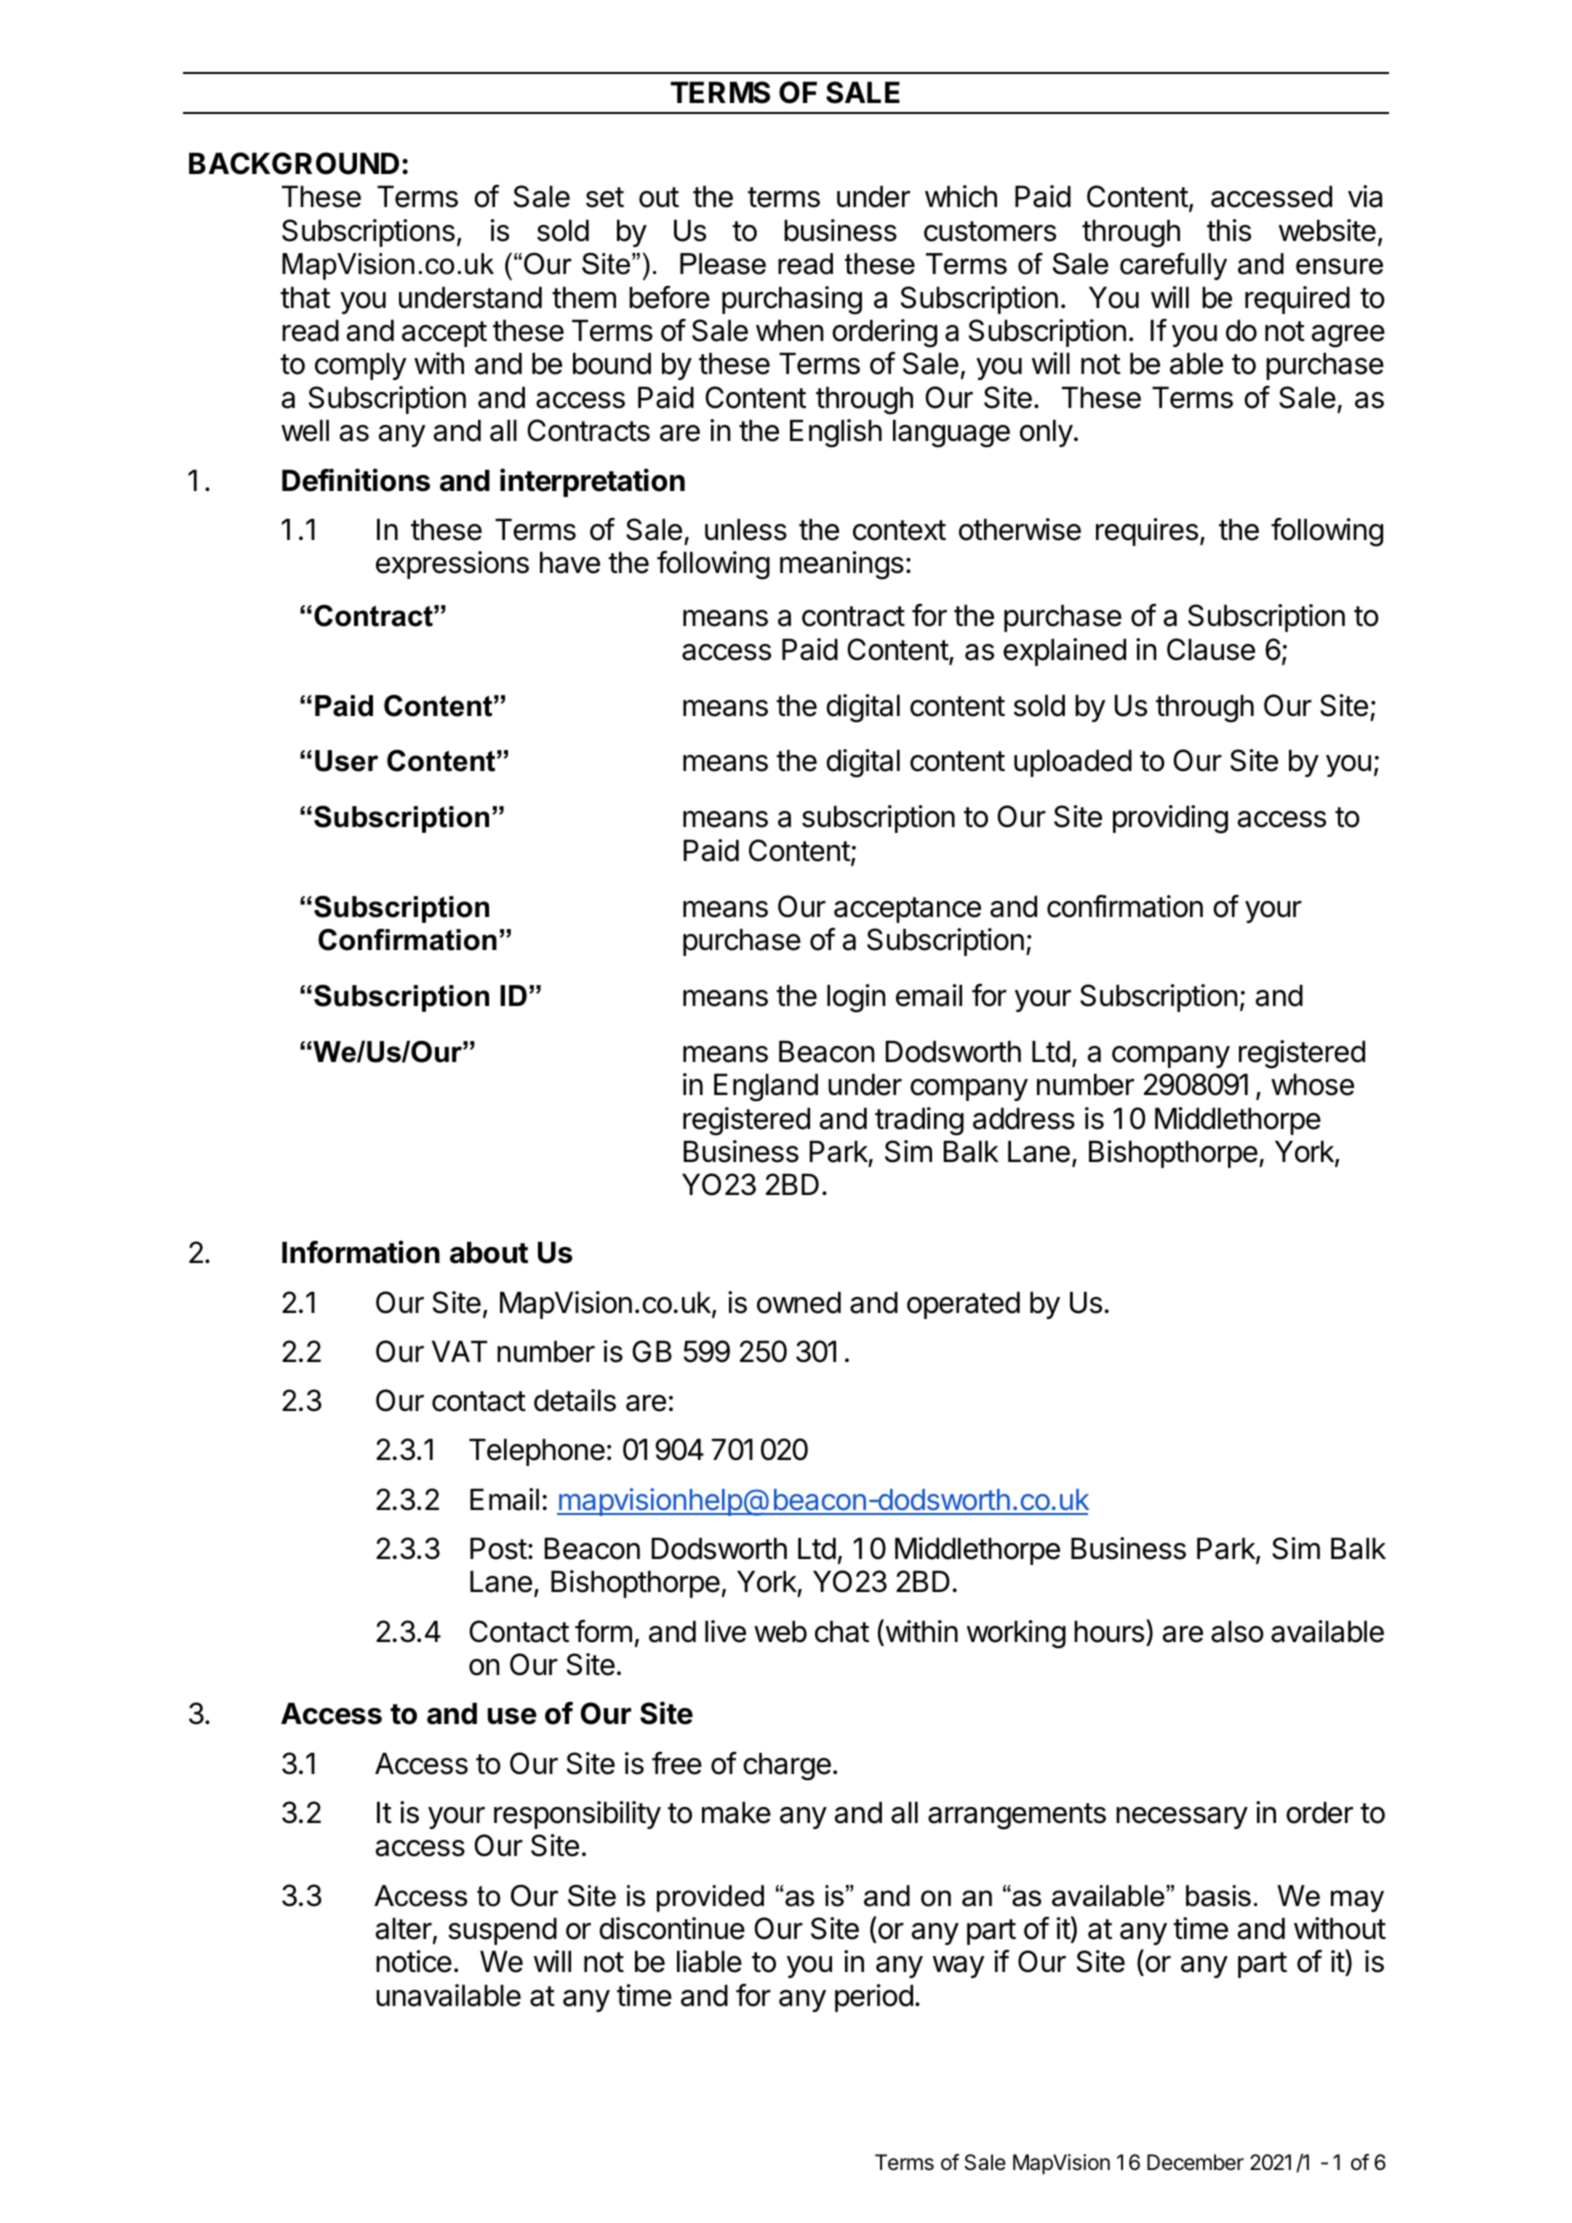 This screenshot has width=1572, height=2223. Describe the element at coordinates (856, 998) in the screenshot. I see `login` at that location.
